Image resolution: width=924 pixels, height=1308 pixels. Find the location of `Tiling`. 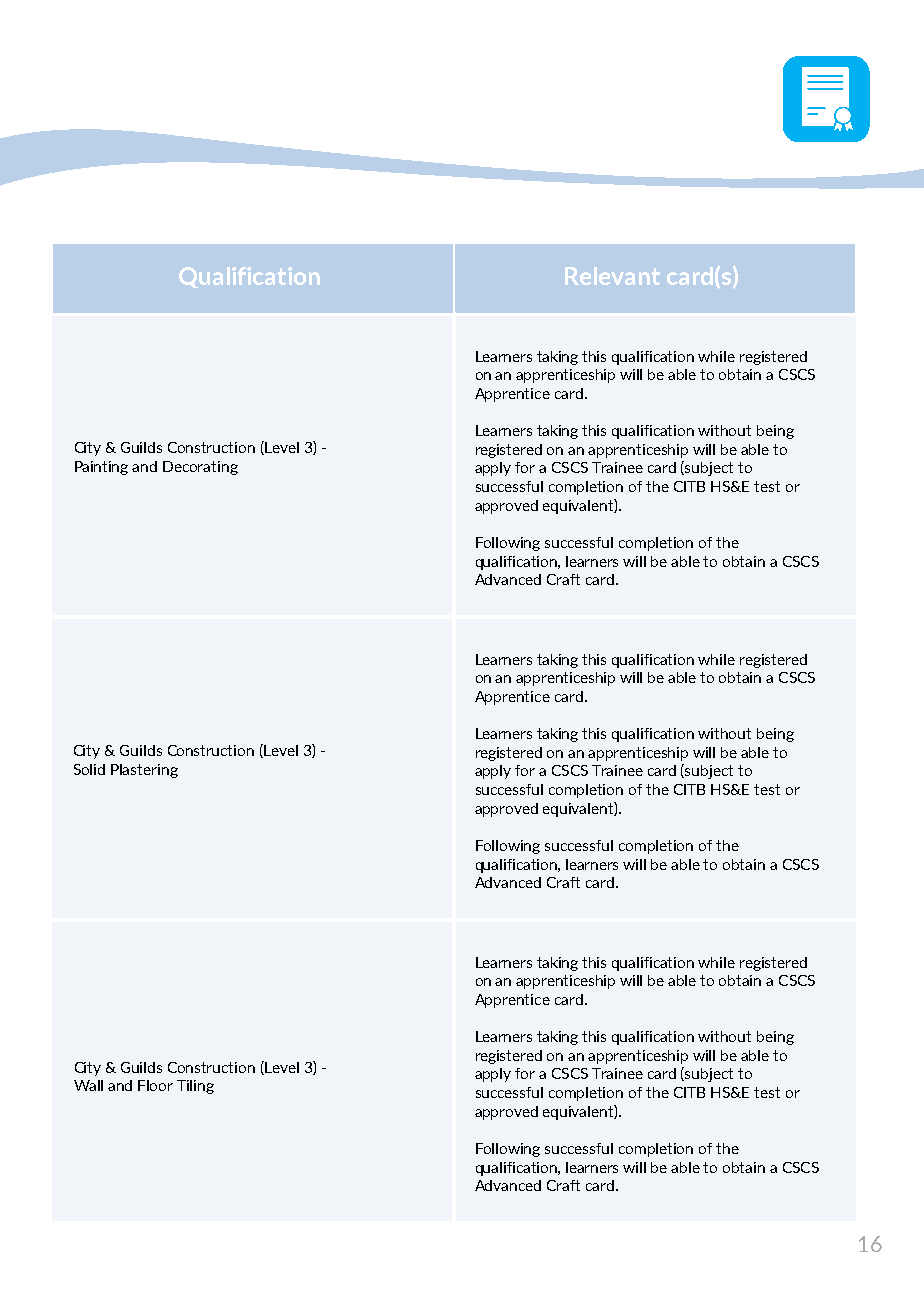

Tiling is located at coordinates (195, 1087).
